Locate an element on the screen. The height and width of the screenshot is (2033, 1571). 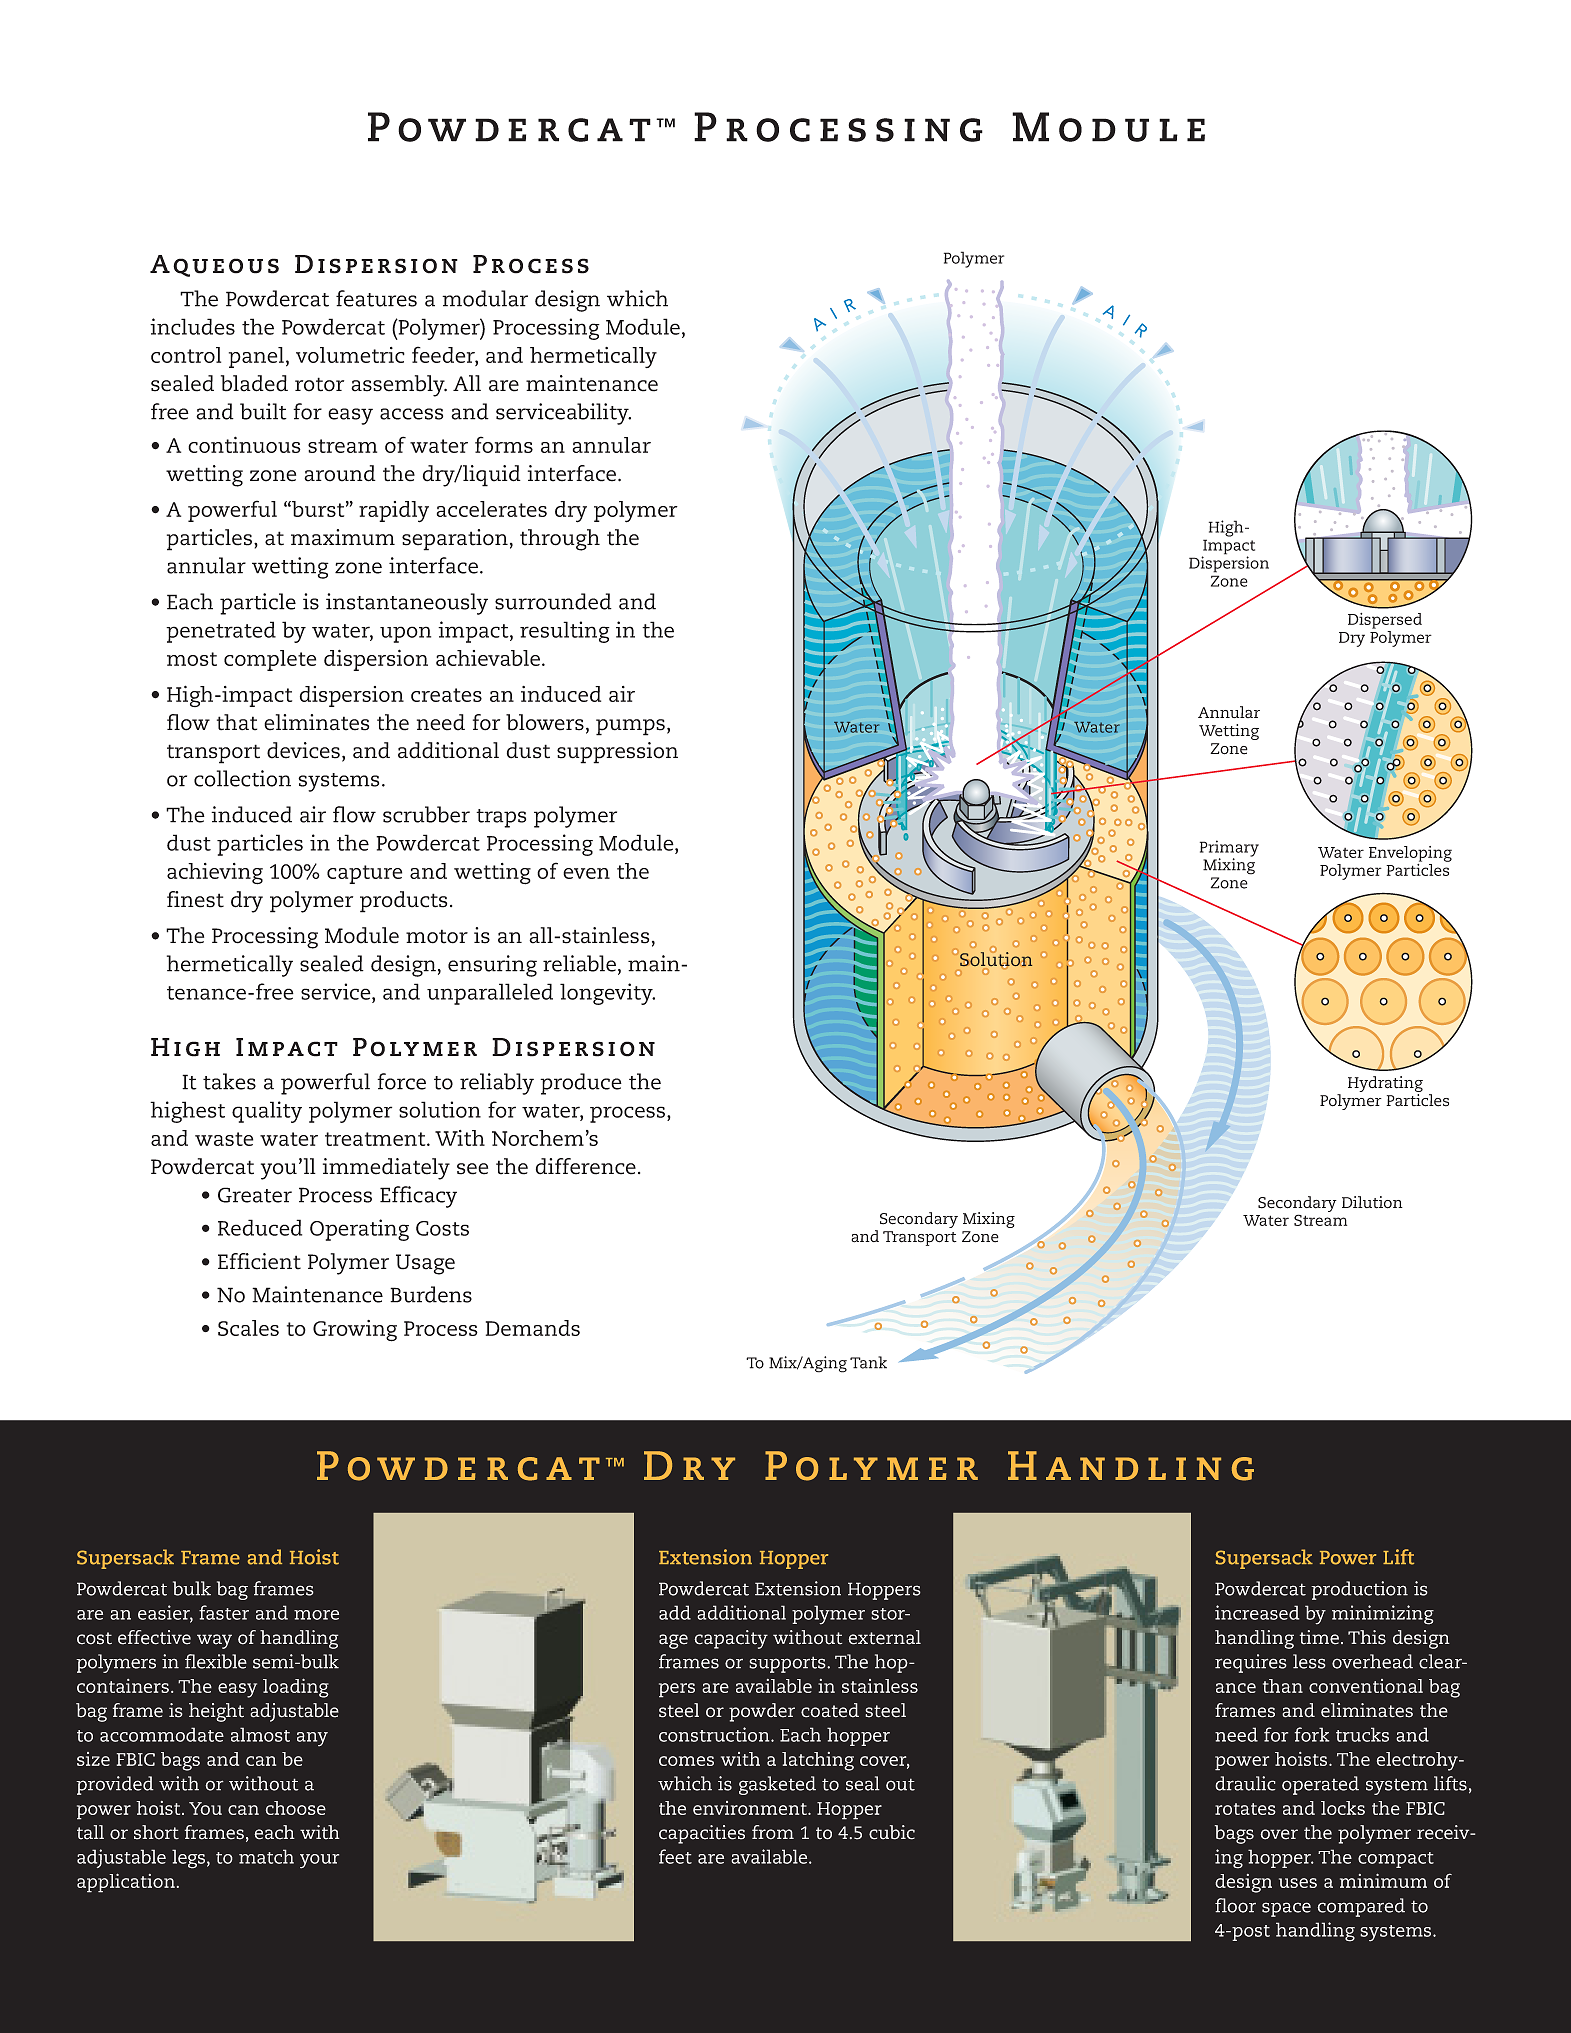
includes is located at coordinates (192, 326).
